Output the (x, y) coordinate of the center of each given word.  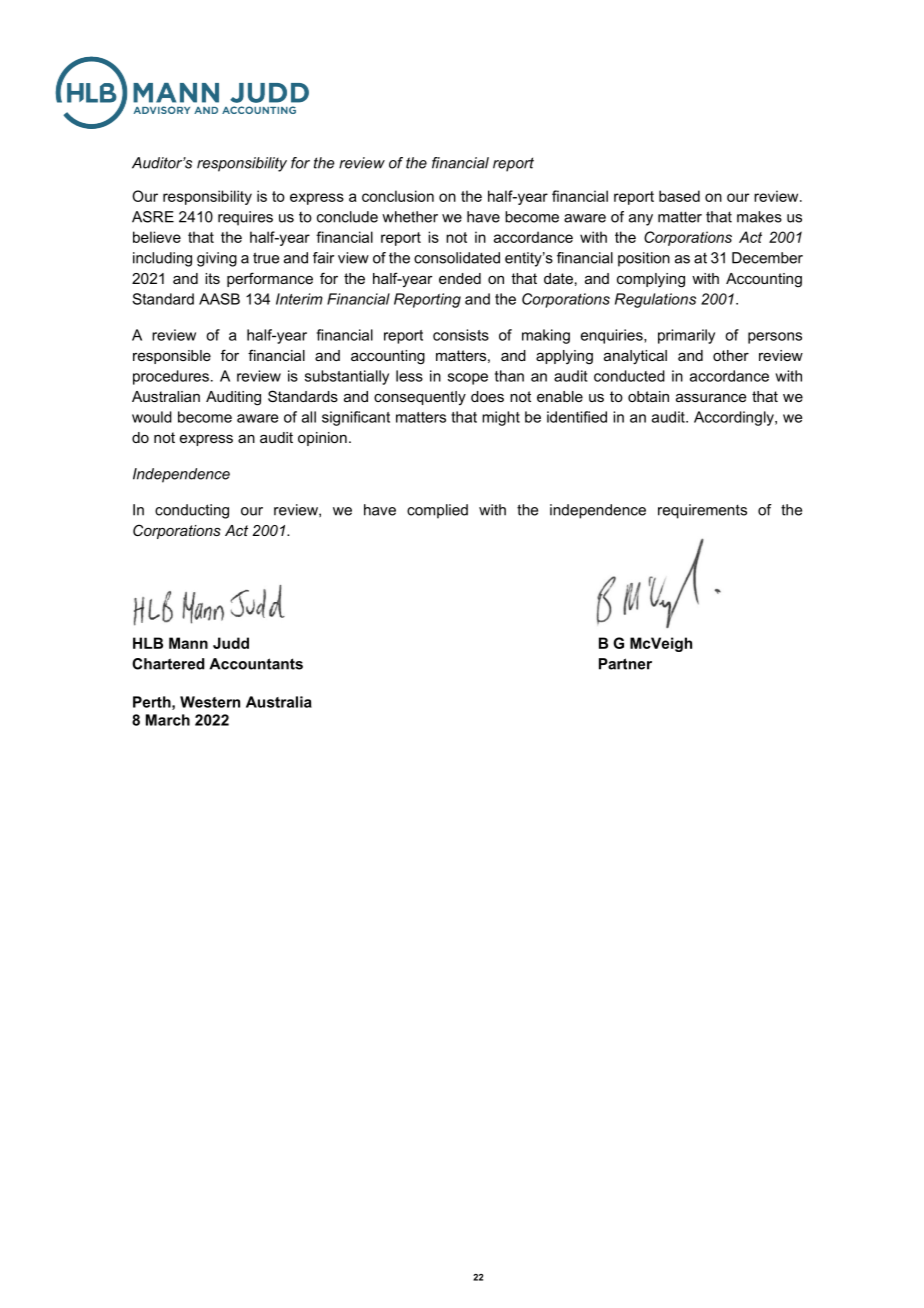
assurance (711, 398)
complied (437, 511)
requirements (702, 511)
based (679, 196)
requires (245, 218)
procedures (171, 377)
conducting (192, 511)
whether (410, 217)
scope (468, 379)
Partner (625, 664)
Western (210, 702)
